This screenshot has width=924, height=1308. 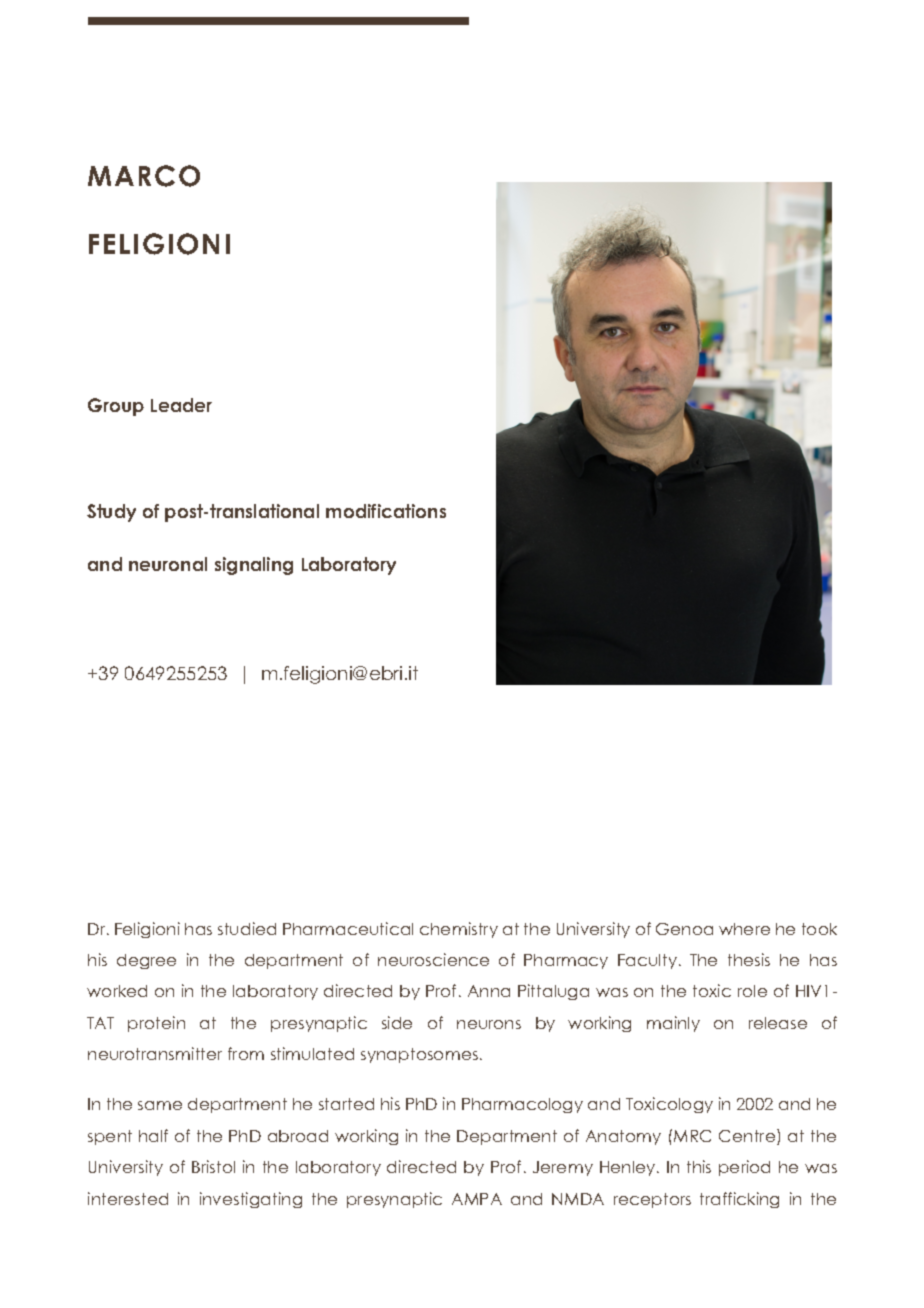 What do you see at coordinates (348, 928) in the screenshot?
I see `Pharmaceutical` at bounding box center [348, 928].
